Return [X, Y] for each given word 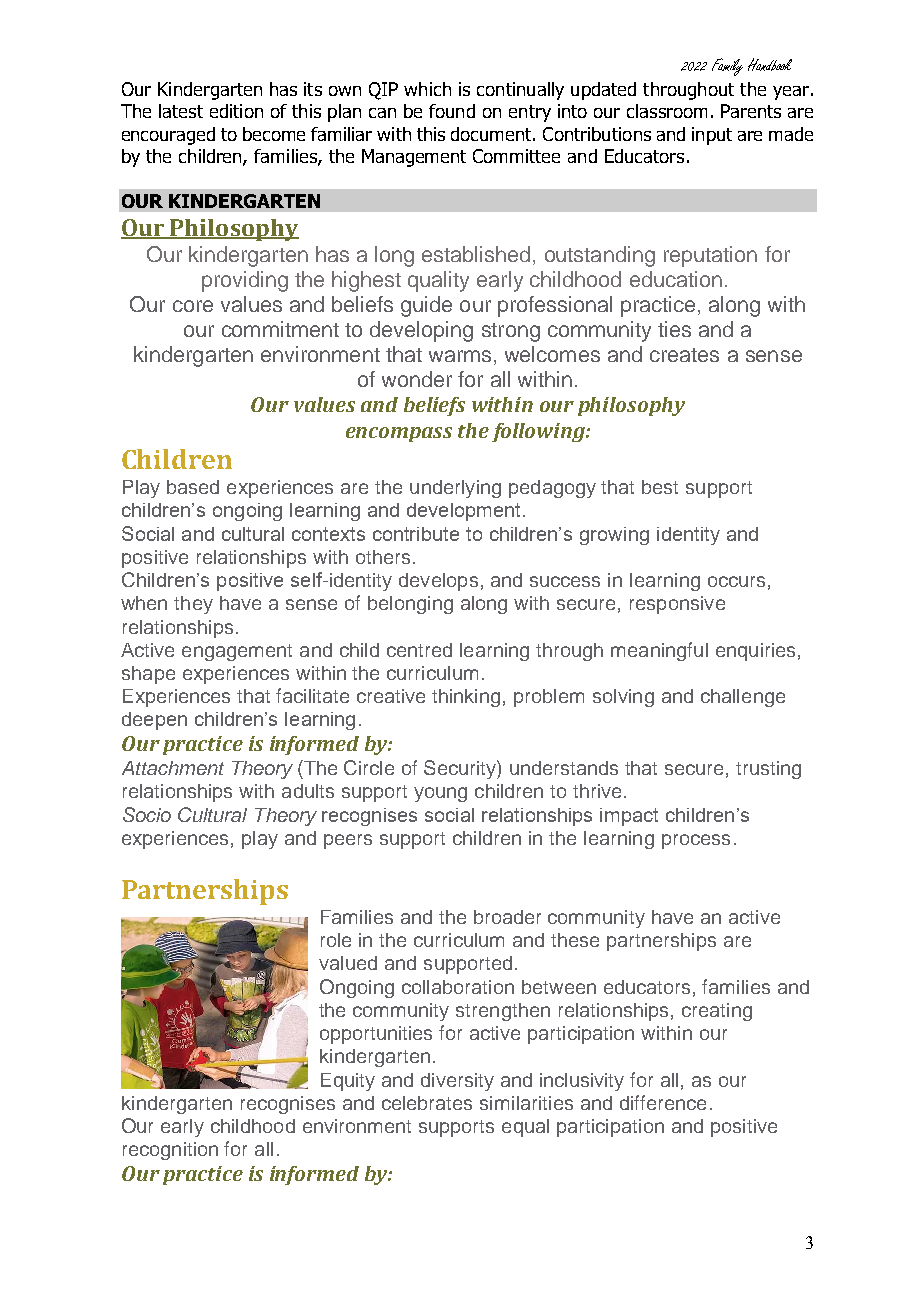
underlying [455, 489]
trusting [768, 770]
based [193, 487]
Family [727, 67]
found [452, 111]
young [440, 794]
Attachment [173, 768]
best [660, 487]
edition [236, 111]
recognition [170, 1151]
